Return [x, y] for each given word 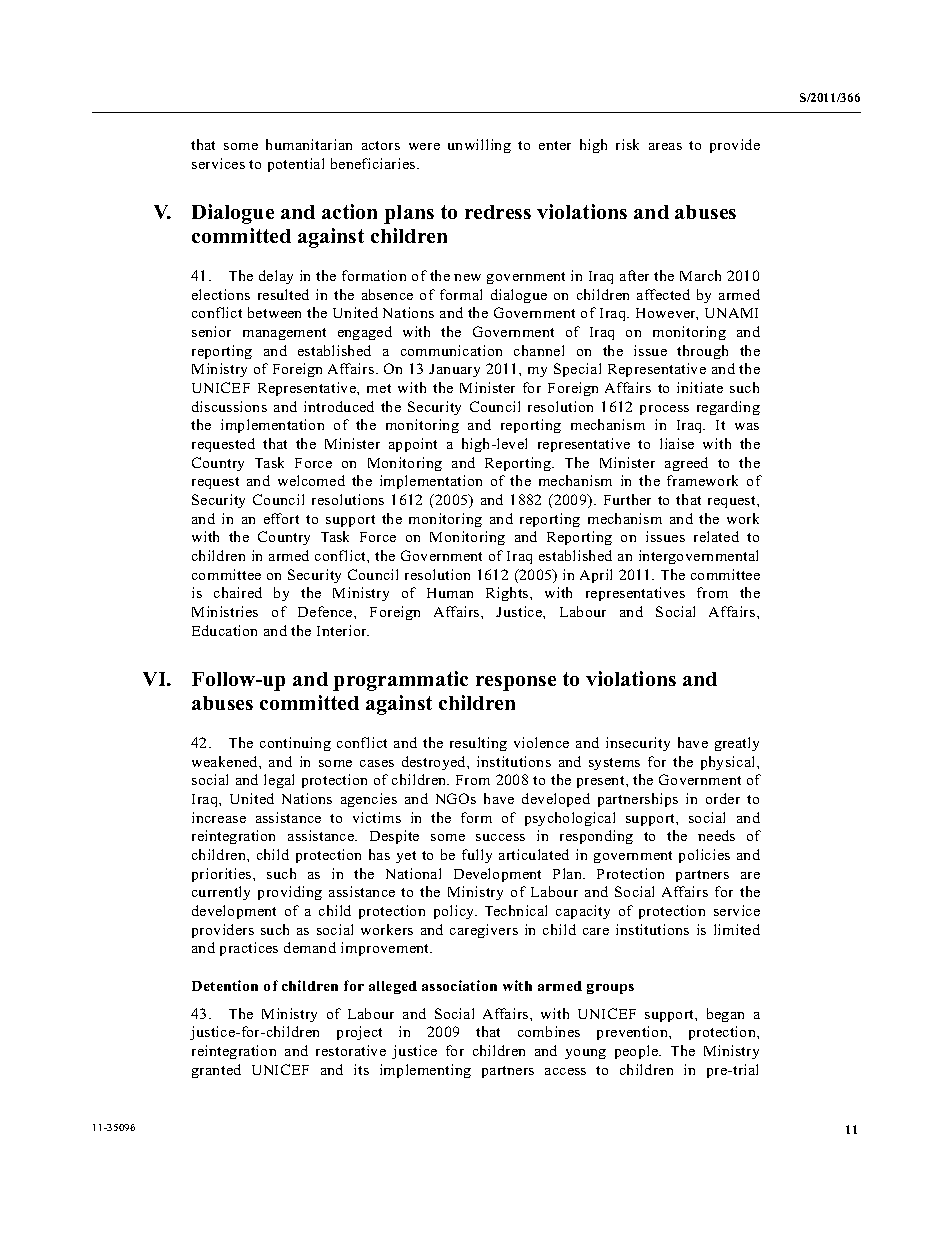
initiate [700, 387]
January [454, 370]
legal [279, 781]
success [500, 837]
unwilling [479, 146]
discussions [229, 406]
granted [216, 1071]
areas [665, 146]
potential [296, 165]
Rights [508, 594]
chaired [238, 592]
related [716, 536]
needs [716, 835]
